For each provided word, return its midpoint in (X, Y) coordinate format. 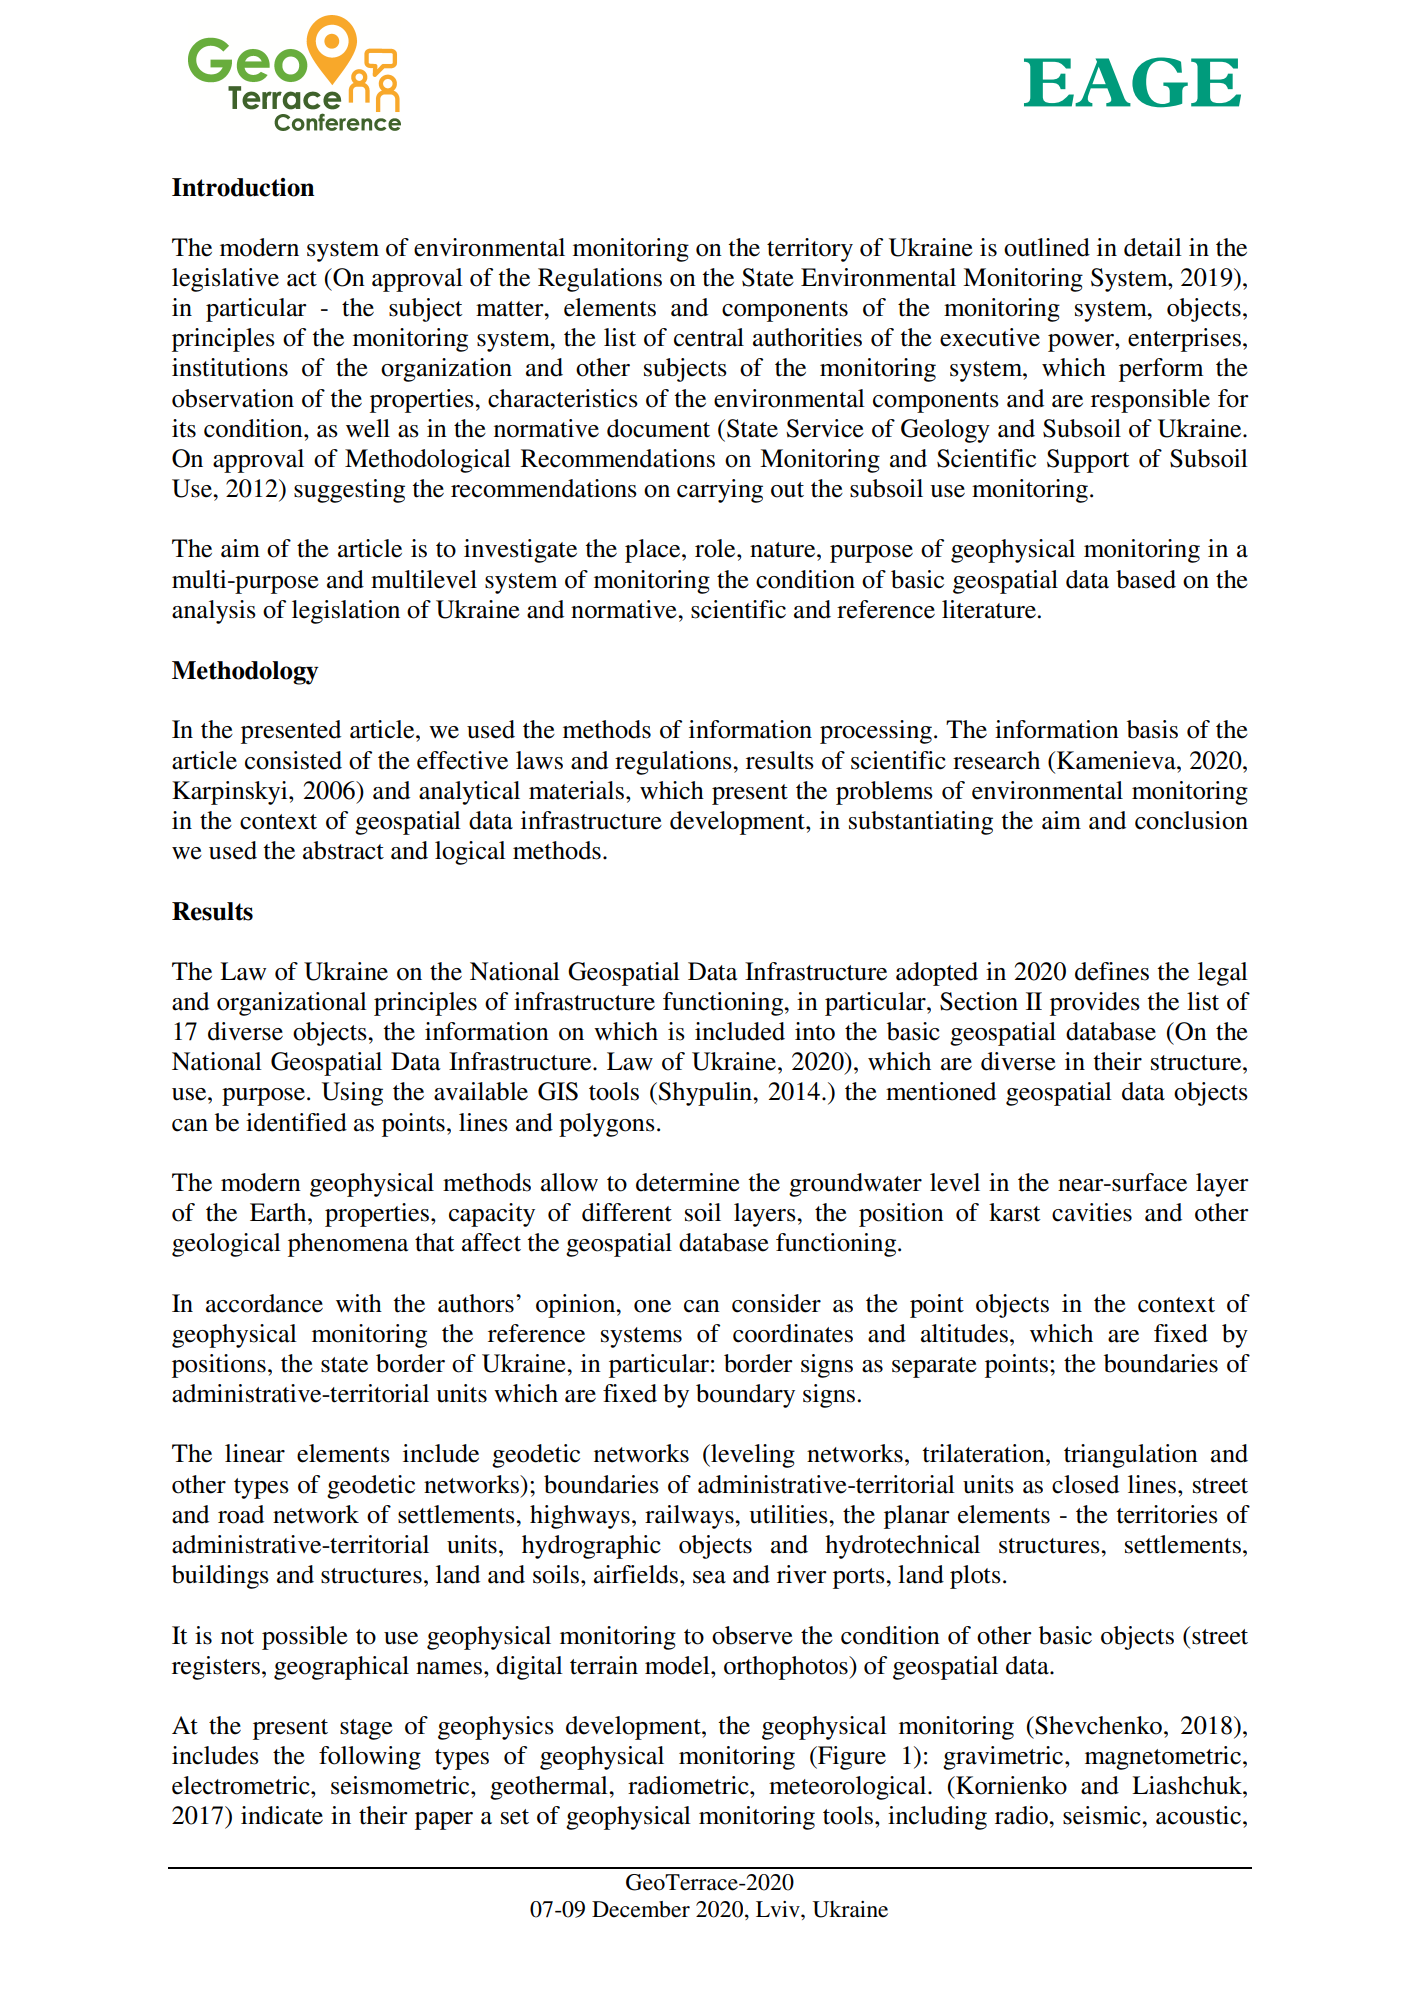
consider (776, 1303)
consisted (293, 760)
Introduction (243, 187)
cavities (1092, 1212)
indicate (282, 1815)
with (359, 1303)
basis (1152, 729)
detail (1153, 247)
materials (576, 790)
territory (810, 250)
